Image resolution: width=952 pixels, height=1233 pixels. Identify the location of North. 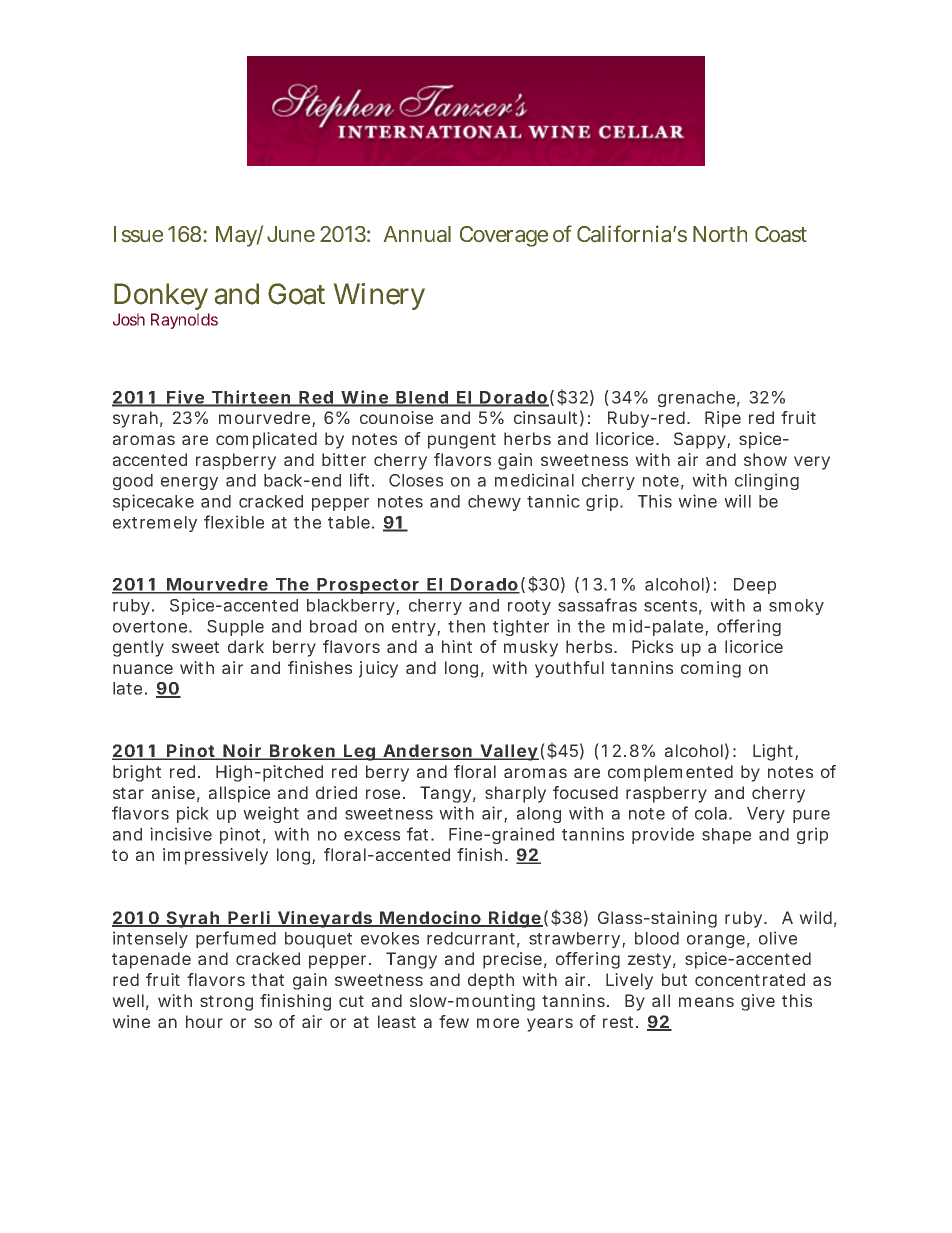
(720, 234).
